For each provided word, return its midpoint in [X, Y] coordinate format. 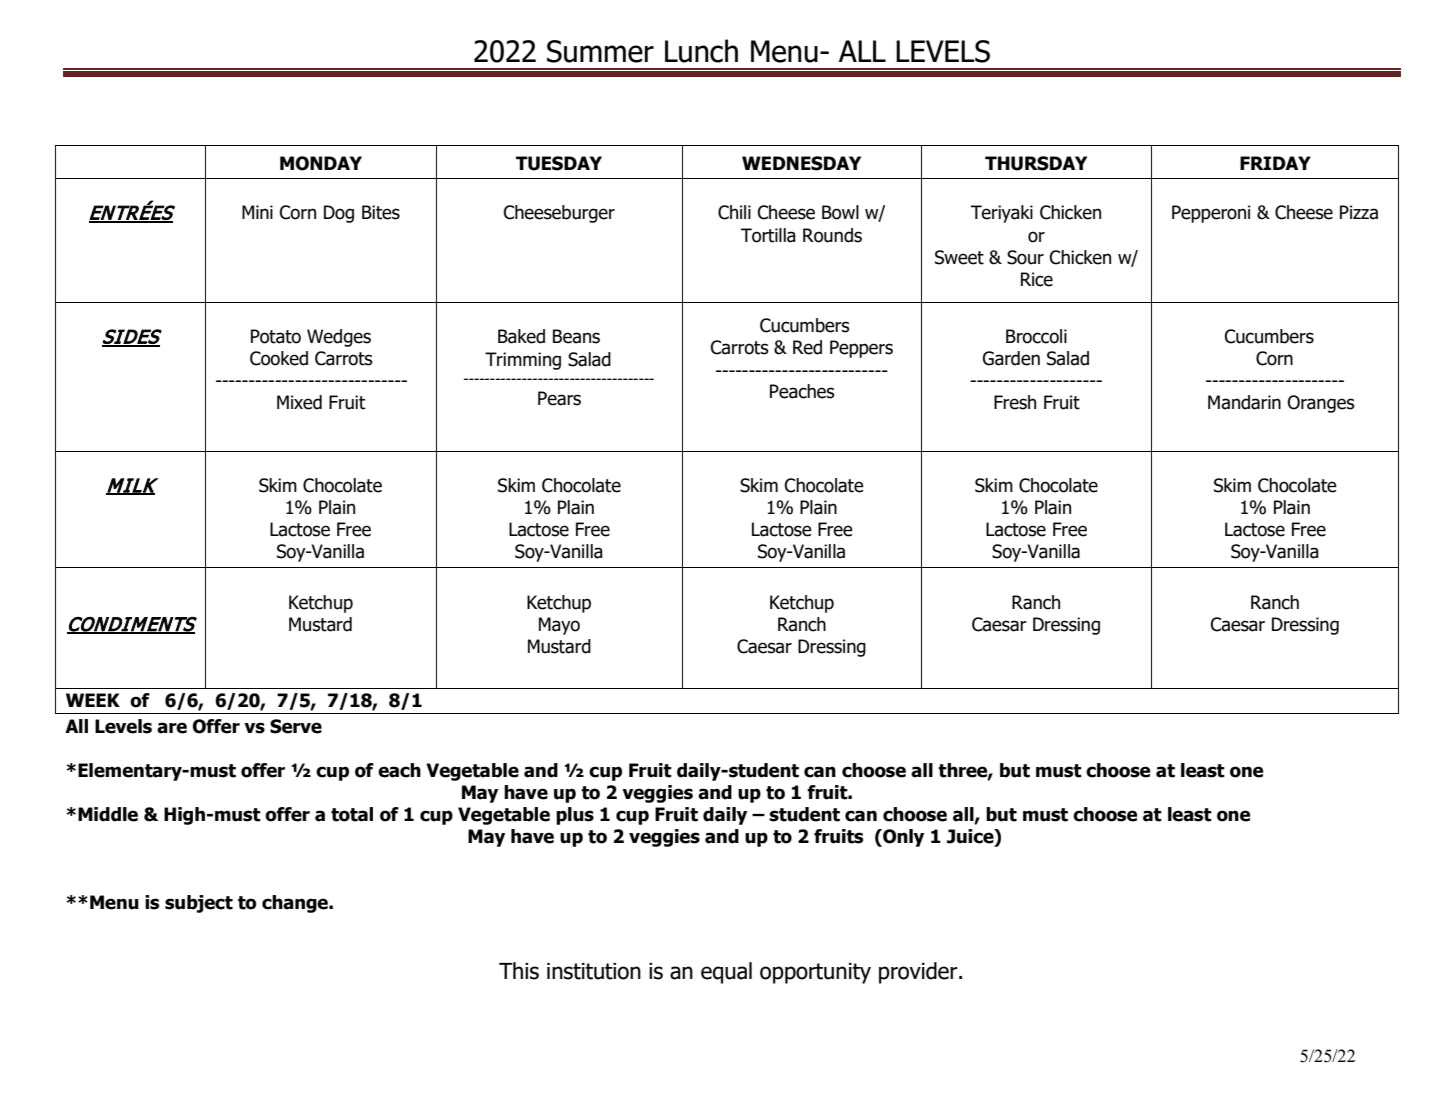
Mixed [299, 402]
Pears [559, 398]
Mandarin [1244, 402]
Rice [1037, 279]
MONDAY [321, 163]
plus [575, 816]
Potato [276, 336]
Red [807, 347]
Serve [296, 726]
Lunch [701, 51]
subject [199, 904]
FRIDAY [1275, 163]
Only [902, 838]
